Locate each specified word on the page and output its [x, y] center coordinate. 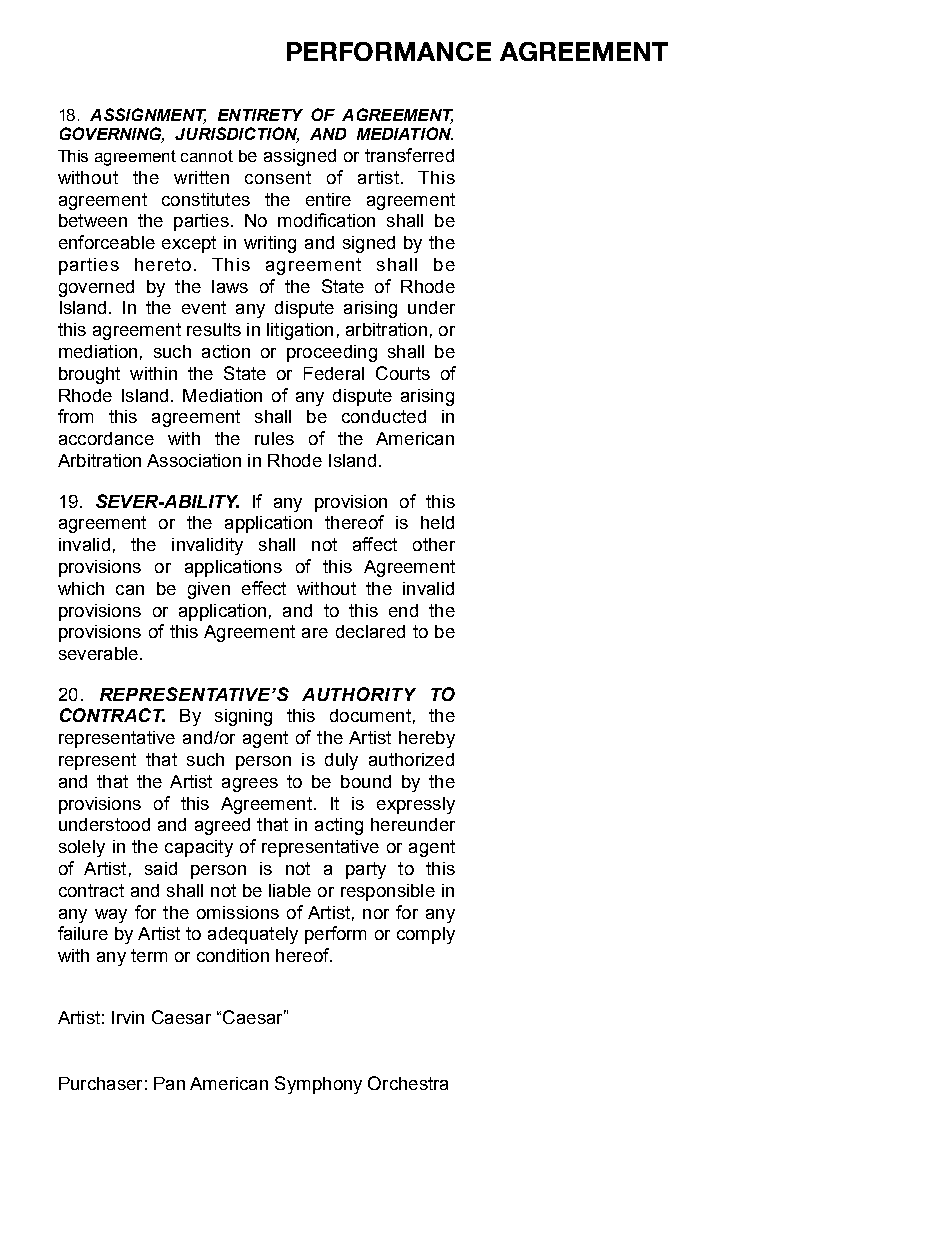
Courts [403, 373]
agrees [250, 785]
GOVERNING [112, 135]
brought [89, 375]
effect [264, 588]
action [226, 351]
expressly [416, 805]
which [81, 588]
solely [82, 848]
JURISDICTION [237, 135]
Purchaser [100, 1083]
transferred [409, 155]
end [403, 610]
